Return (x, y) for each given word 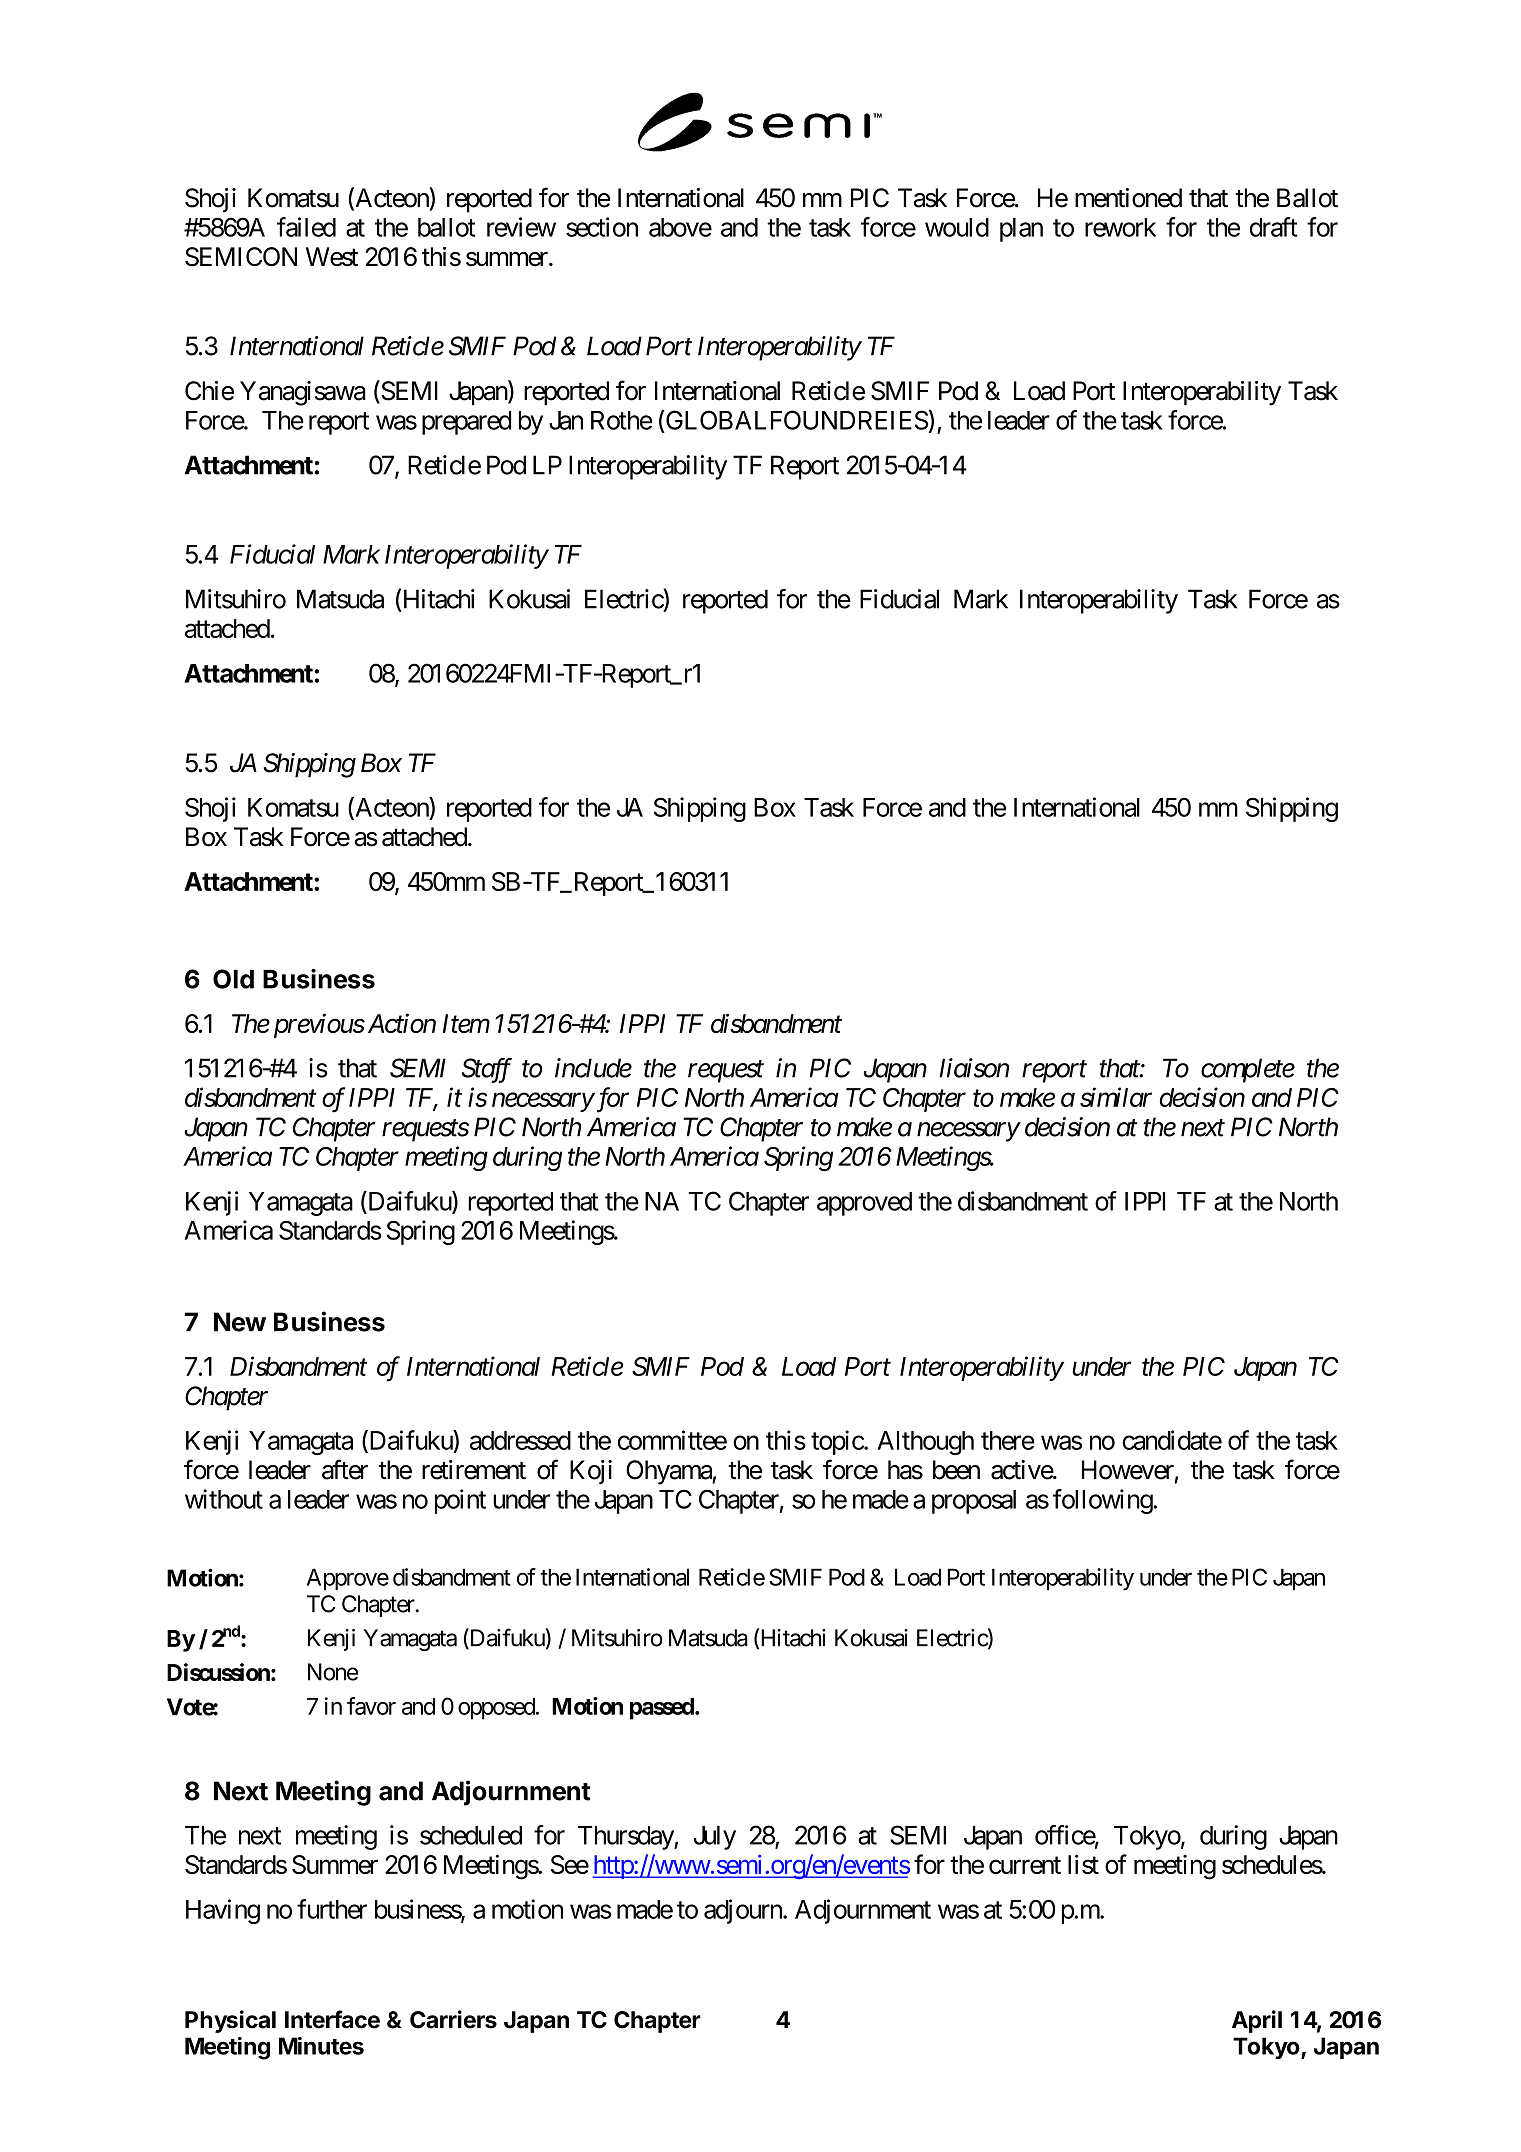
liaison (974, 1068)
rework (1120, 227)
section (602, 227)
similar (1116, 1097)
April (1257, 2021)
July (715, 1838)
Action (402, 1023)
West (332, 257)
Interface (332, 2019)
